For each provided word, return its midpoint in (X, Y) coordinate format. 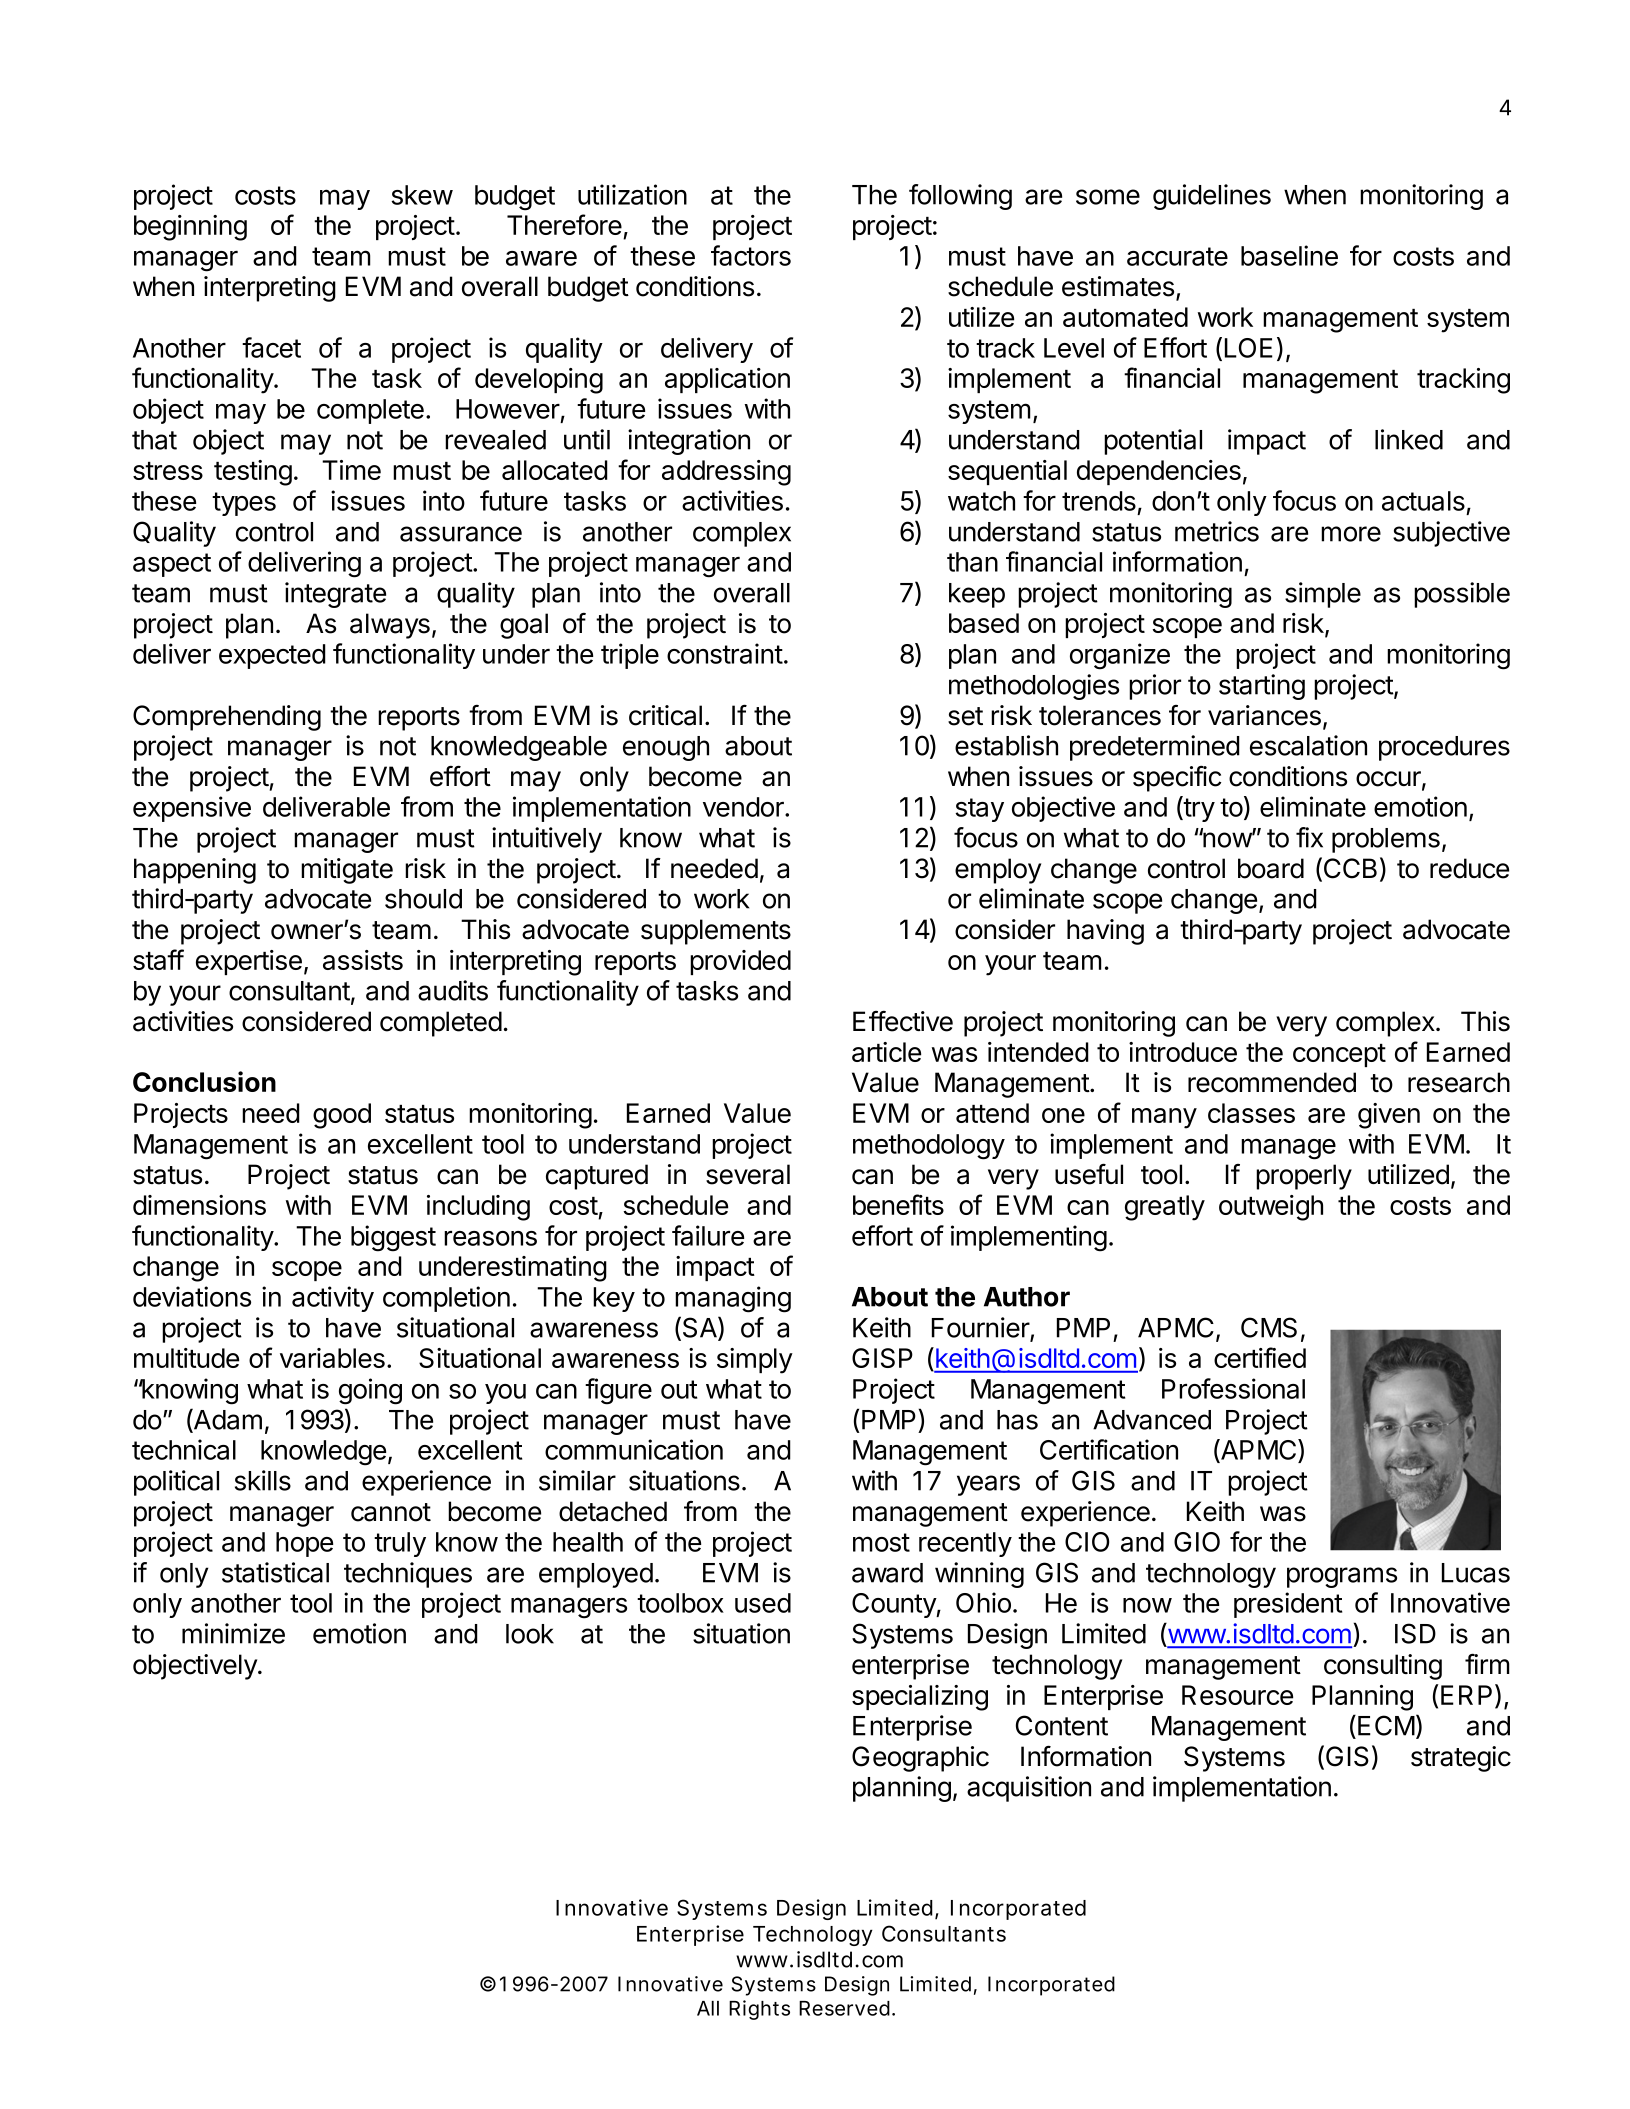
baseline (1289, 255)
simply (755, 1361)
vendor (744, 807)
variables (332, 1358)
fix (1309, 837)
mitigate (347, 871)
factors (751, 255)
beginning (190, 228)
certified (1260, 1357)
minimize (233, 1633)
